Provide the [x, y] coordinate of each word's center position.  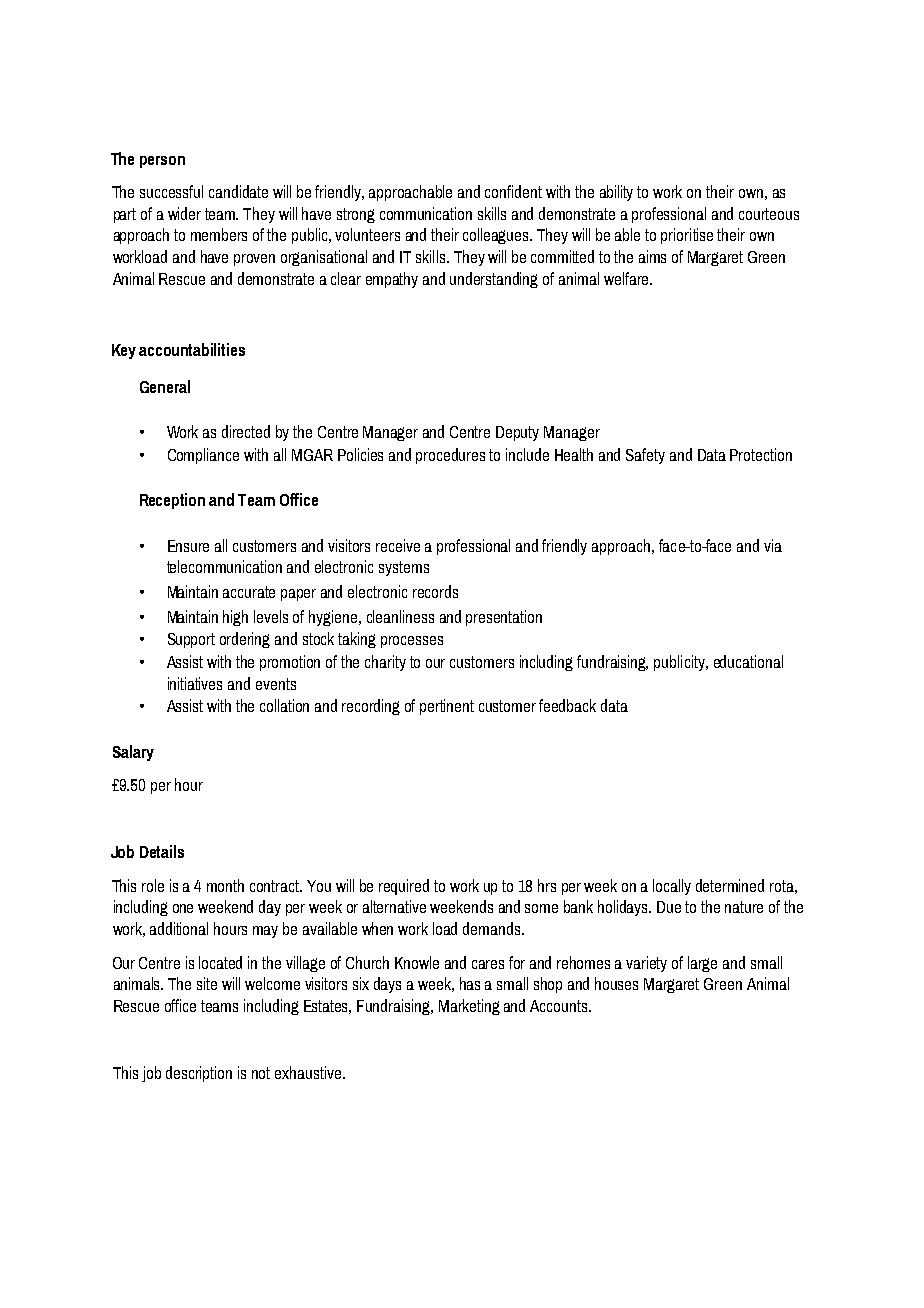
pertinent [447, 707]
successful [171, 191]
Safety [645, 456]
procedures [450, 456]
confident [513, 191]
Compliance [203, 456]
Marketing [469, 1007]
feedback [567, 705]
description [199, 1074]
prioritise [687, 236]
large [702, 964]
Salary [133, 753]
